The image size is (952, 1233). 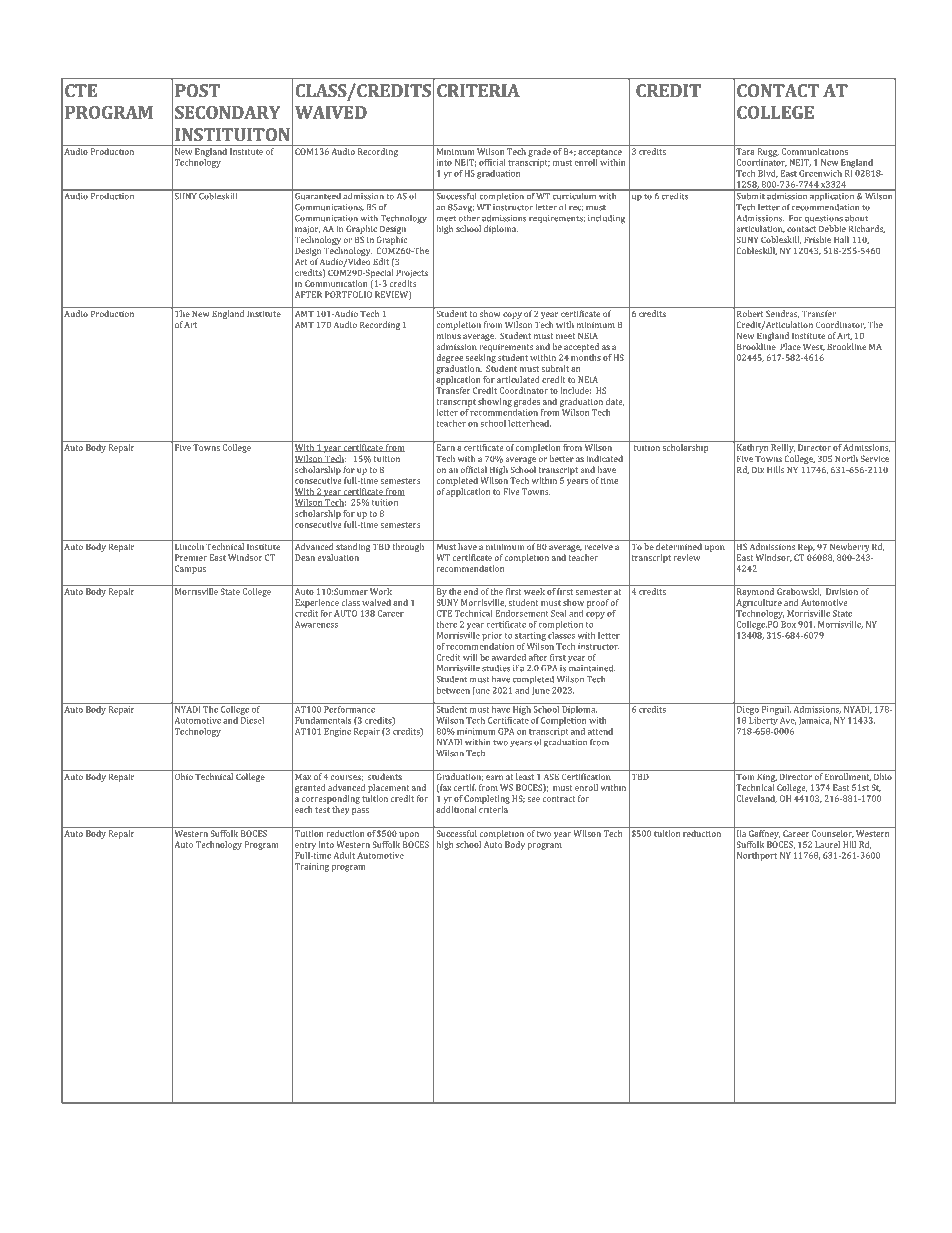 What do you see at coordinates (562, 458) in the document?
I see `better` at bounding box center [562, 458].
